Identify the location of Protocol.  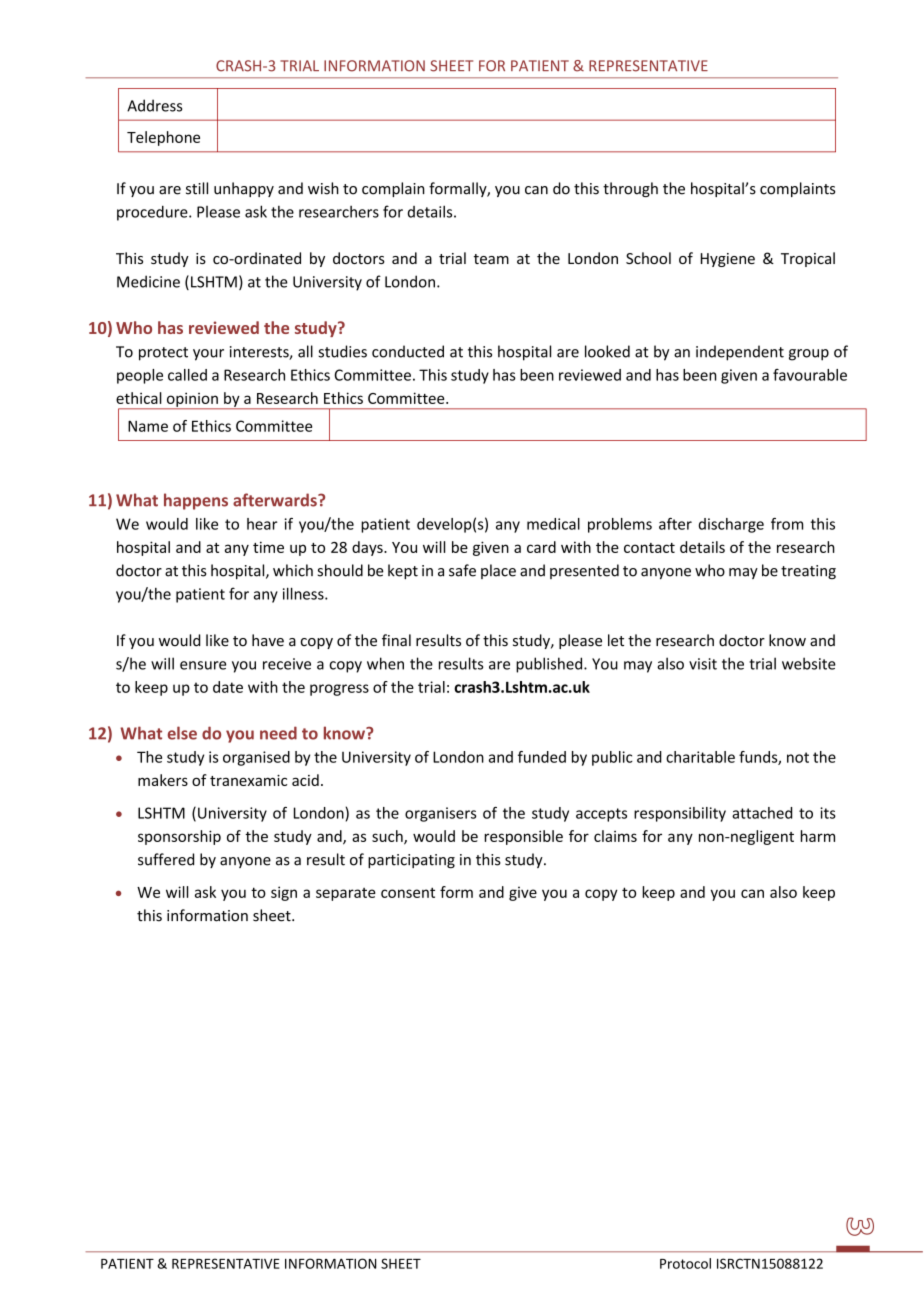
(685, 1263).
